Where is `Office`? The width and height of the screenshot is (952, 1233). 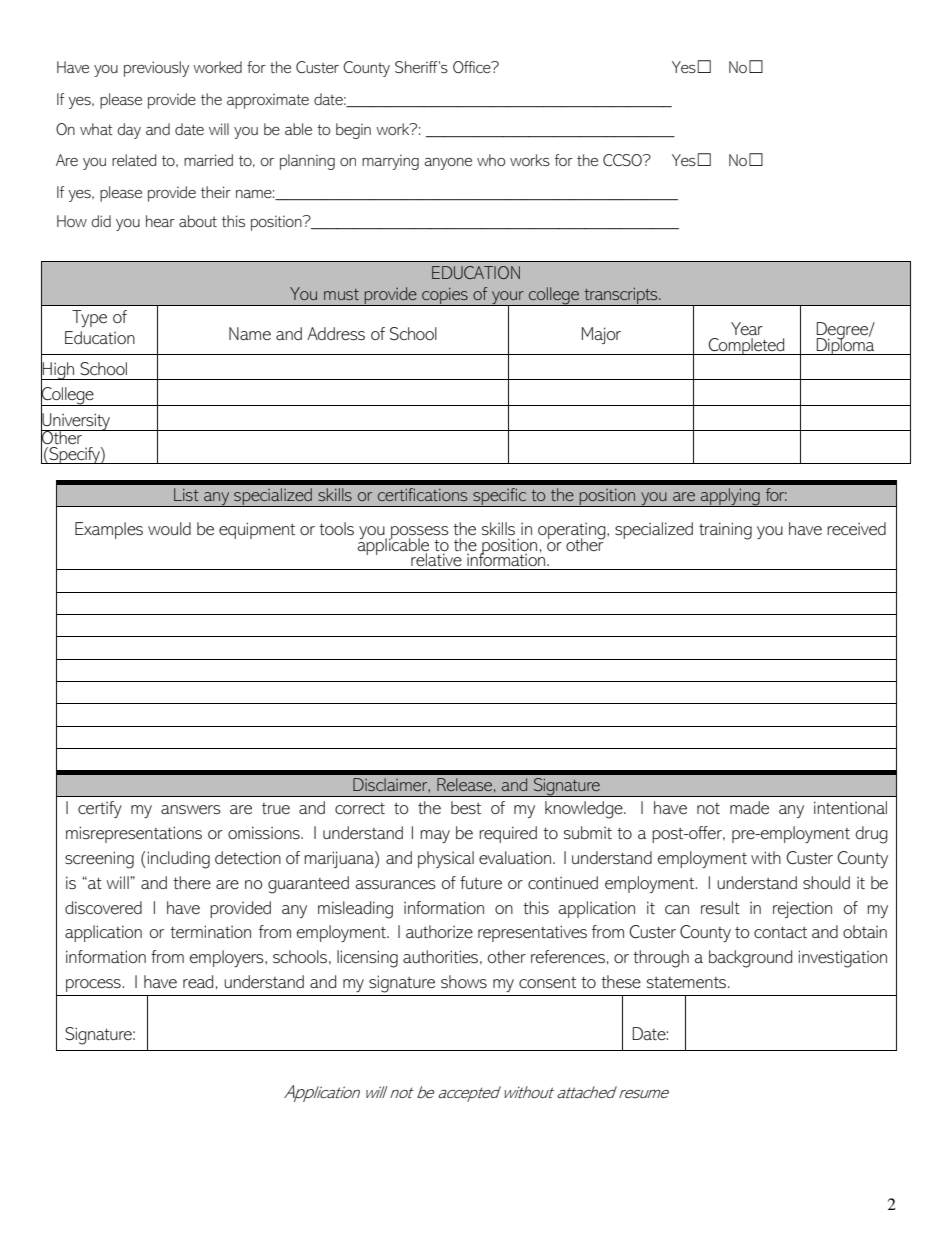 Office is located at coordinates (473, 67).
